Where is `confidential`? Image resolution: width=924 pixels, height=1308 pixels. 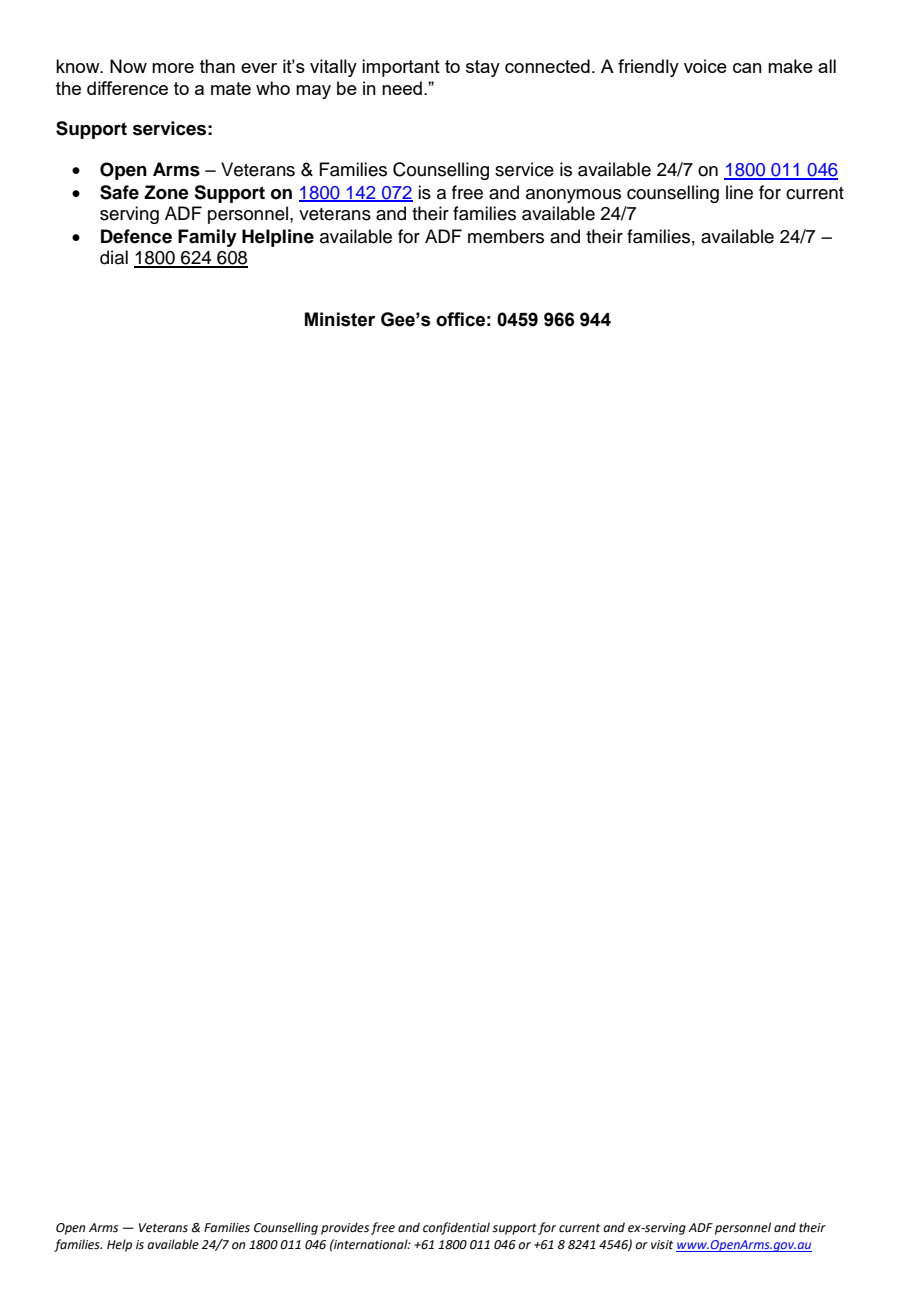
confidential is located at coordinates (456, 1228).
